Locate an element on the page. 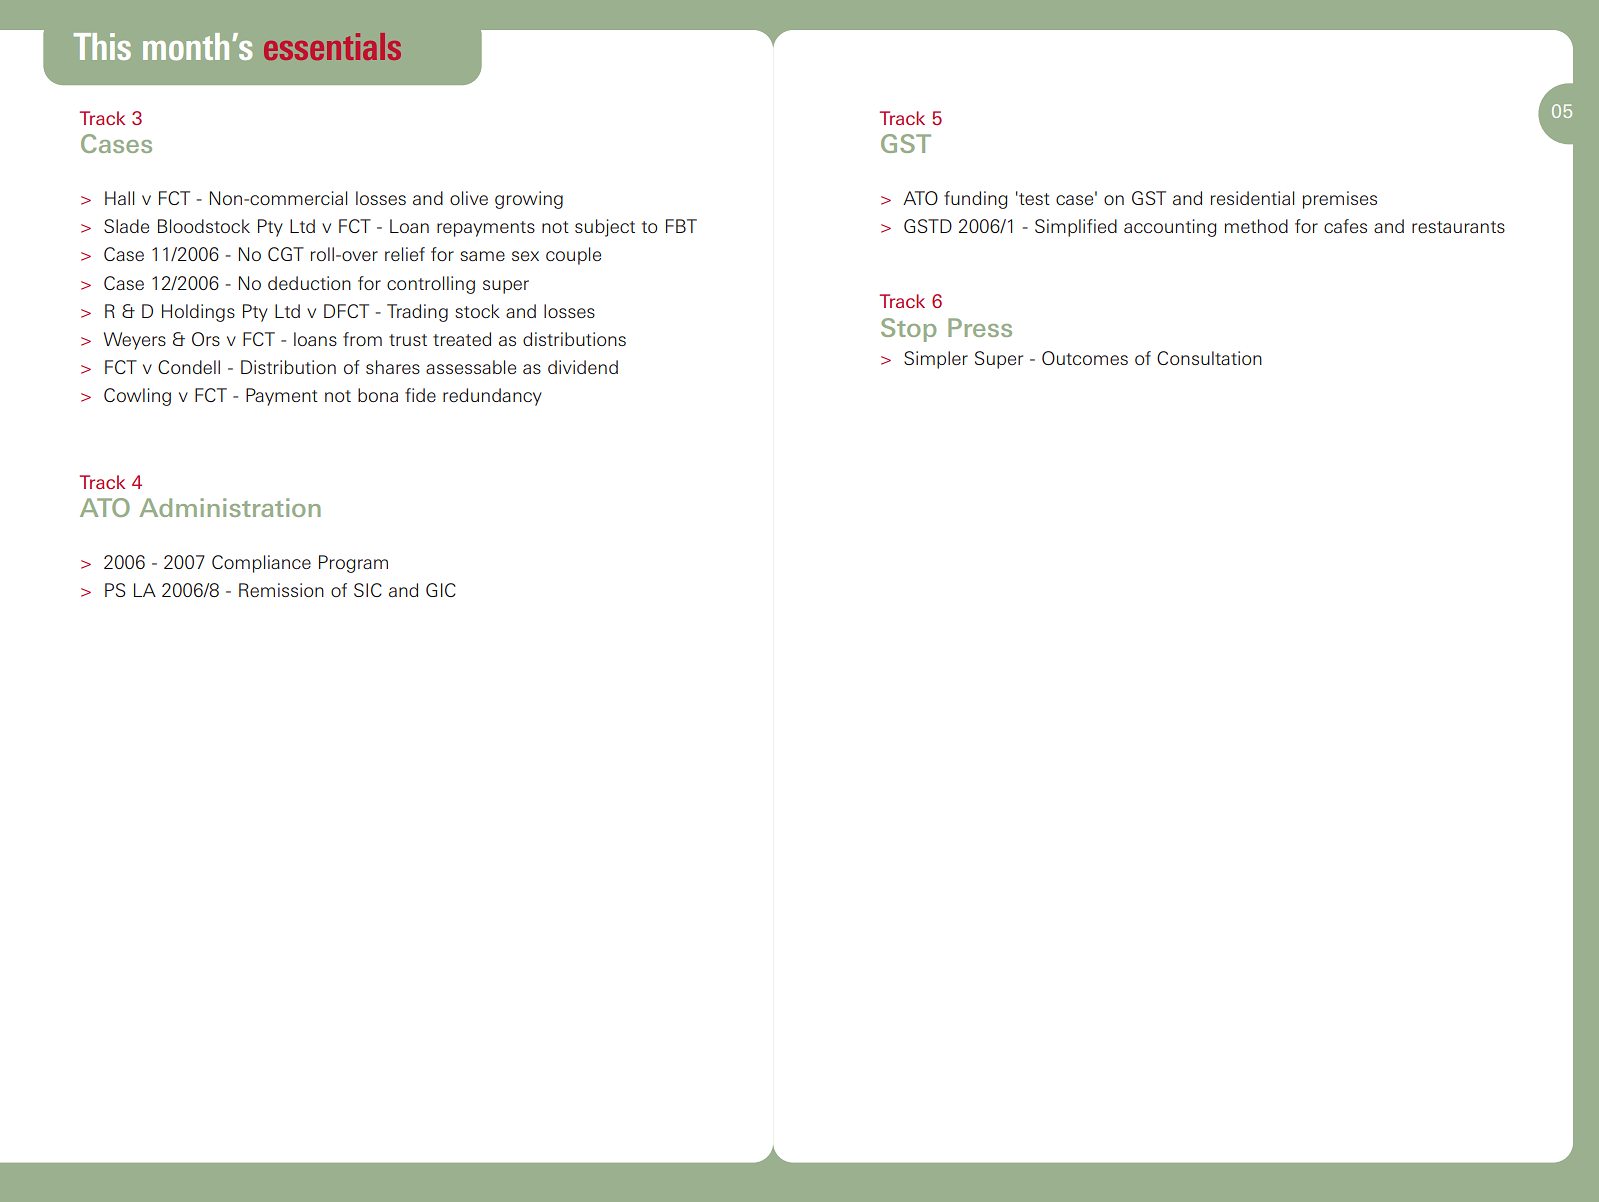 The width and height of the image is (1599, 1202). Stop is located at coordinates (908, 330).
